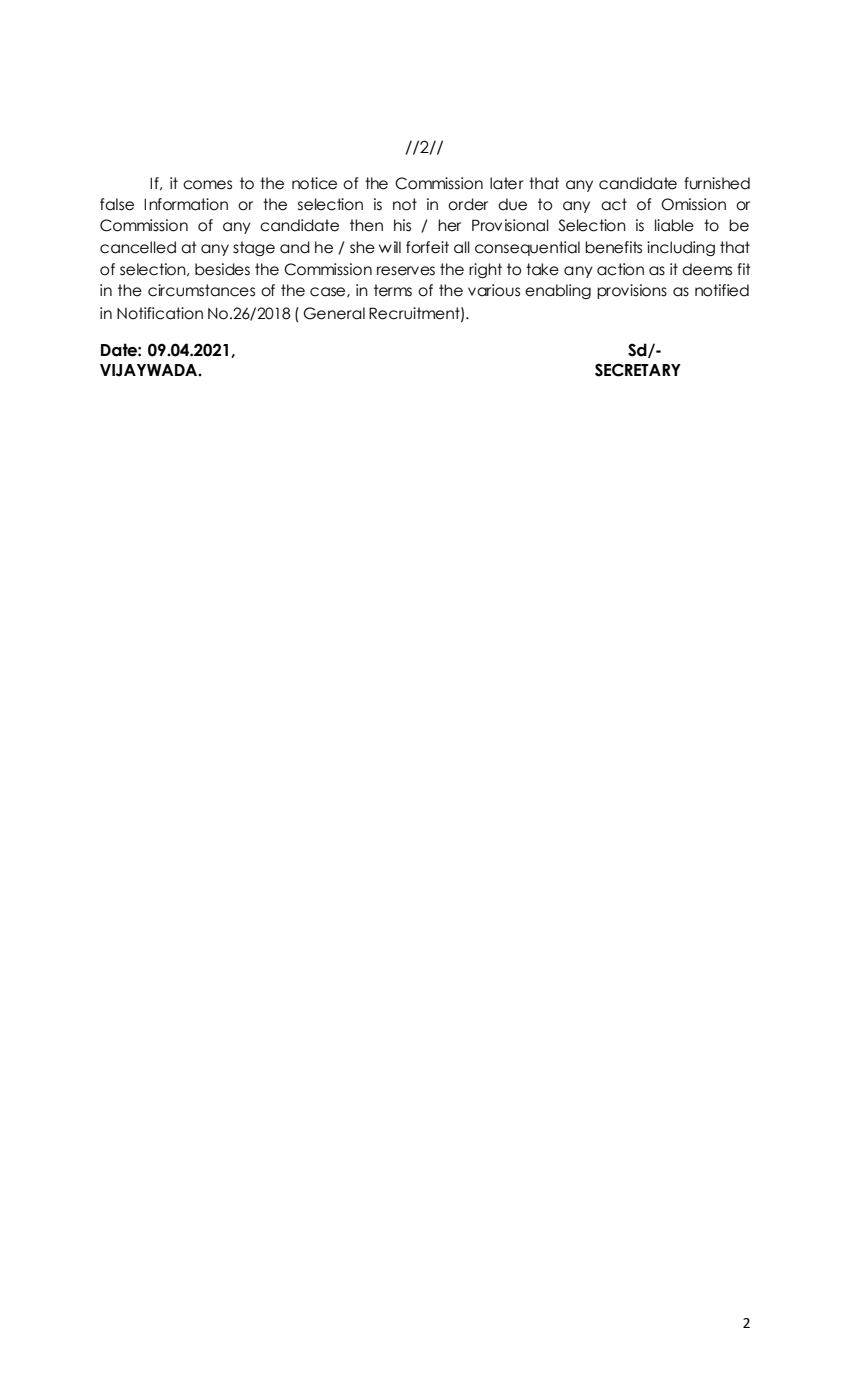 This screenshot has height=1400, width=849. I want to click on furnished, so click(717, 183).
